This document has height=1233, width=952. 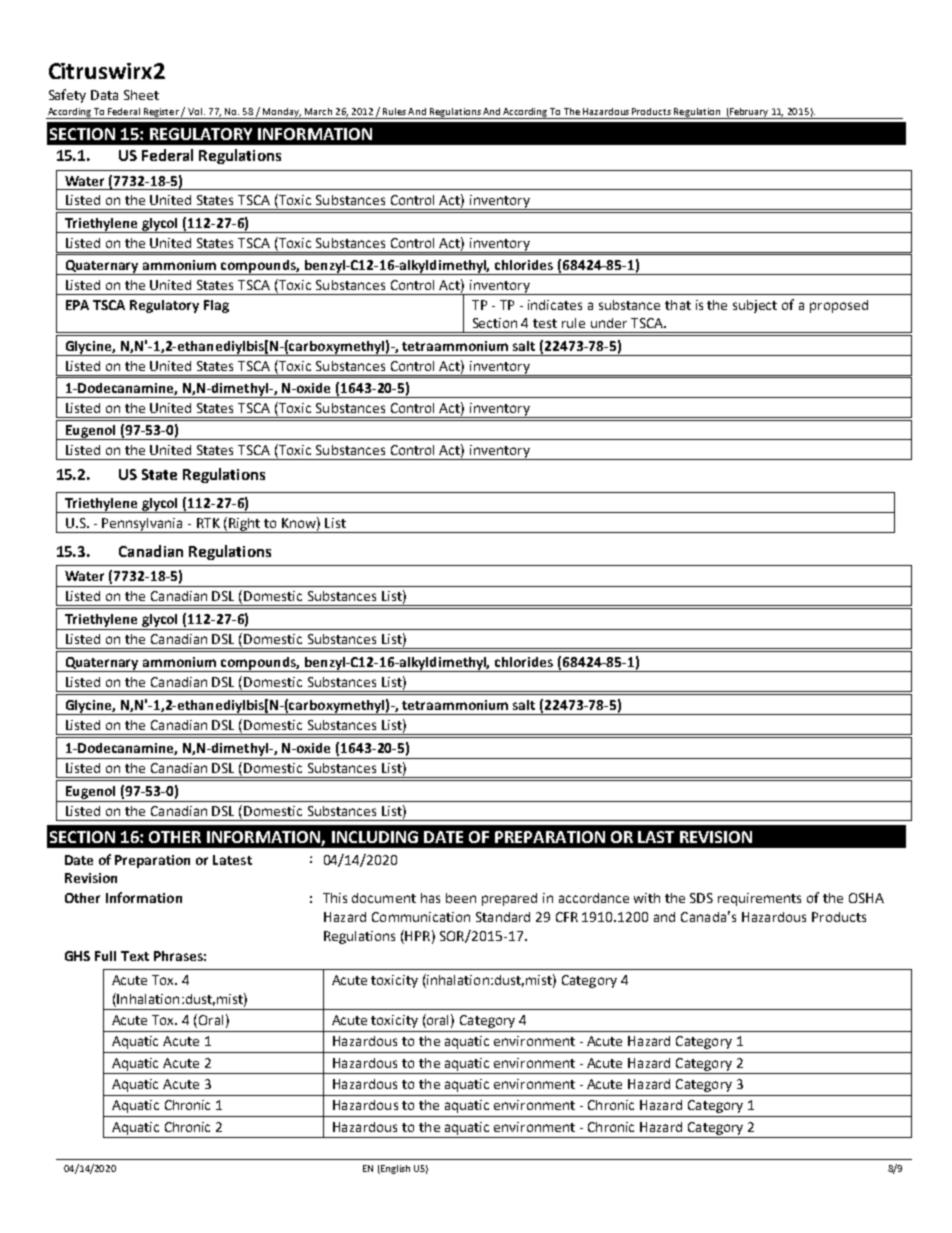 I want to click on subject, so click(x=755, y=306).
